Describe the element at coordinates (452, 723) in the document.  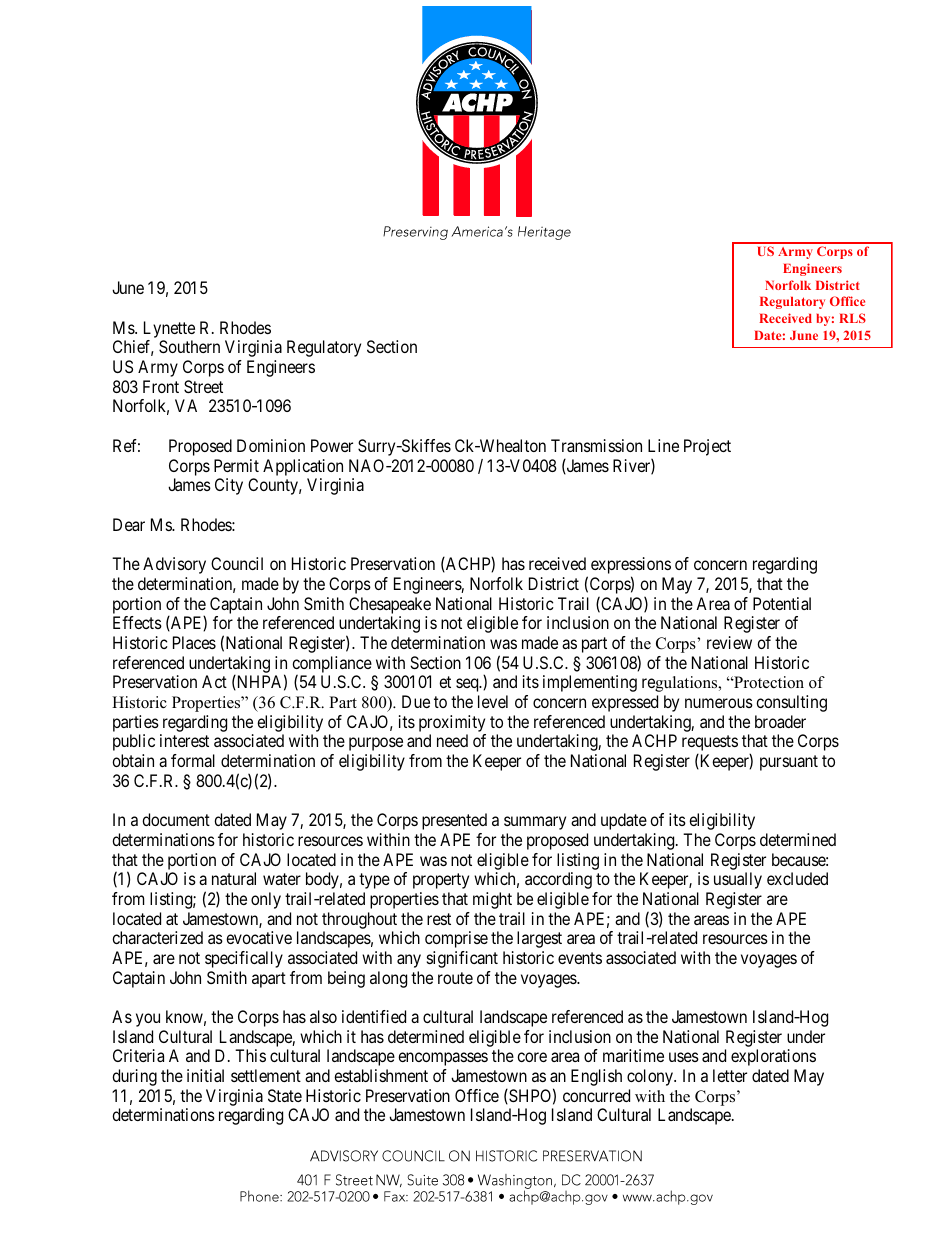
I see `proximity` at that location.
